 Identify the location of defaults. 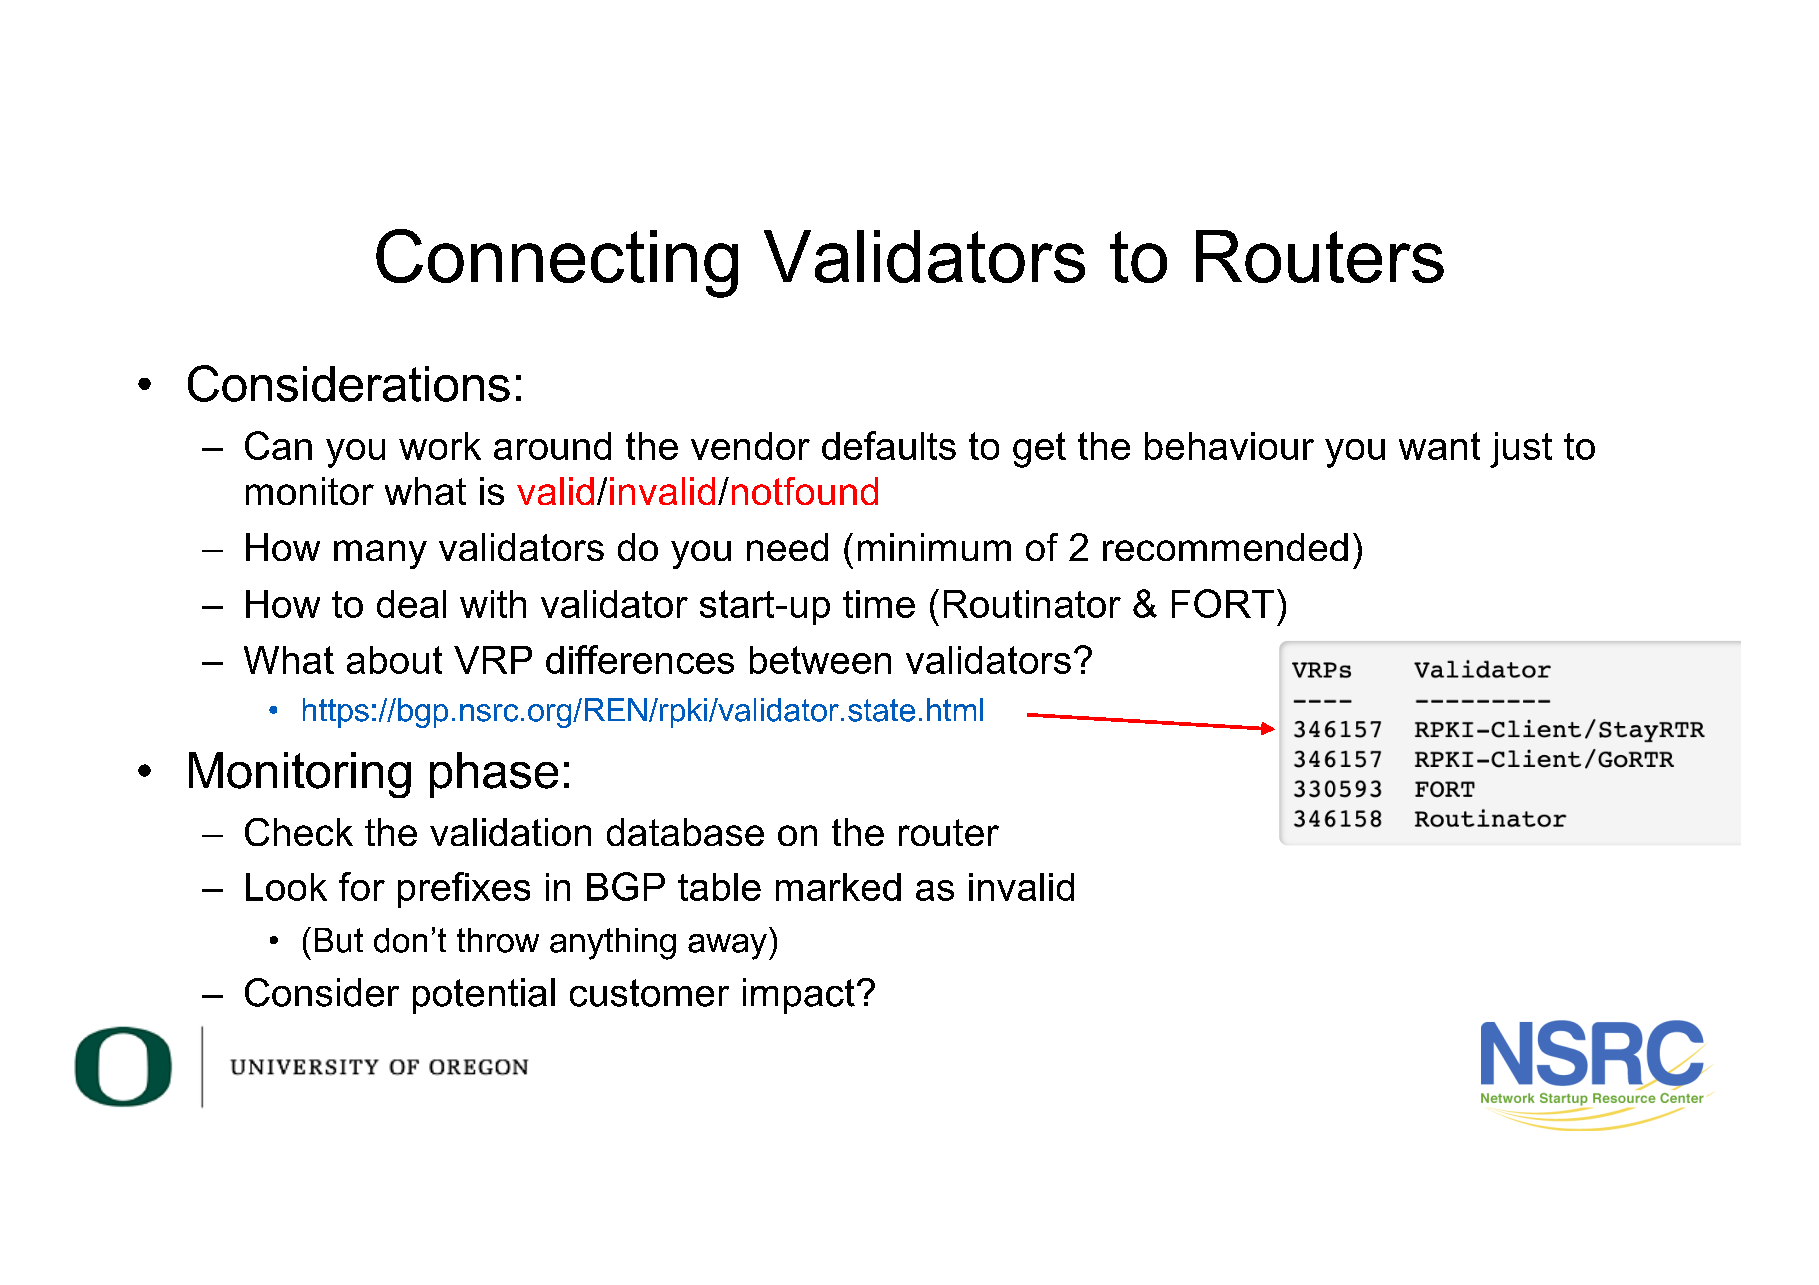
(889, 445).
